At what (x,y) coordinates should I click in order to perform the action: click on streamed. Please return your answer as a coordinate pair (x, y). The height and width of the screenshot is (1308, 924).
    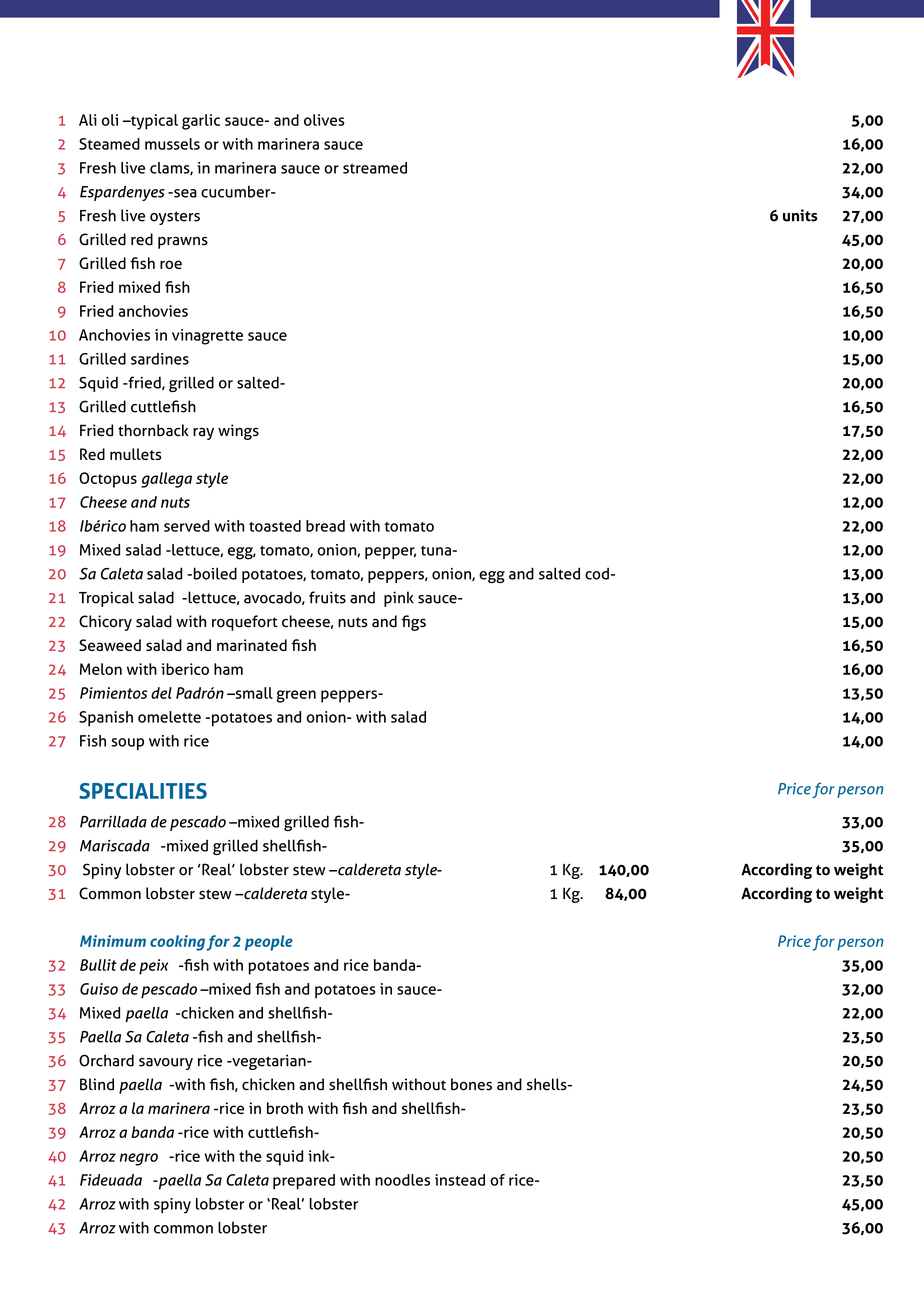
    Looking at the image, I should click on (375, 168).
